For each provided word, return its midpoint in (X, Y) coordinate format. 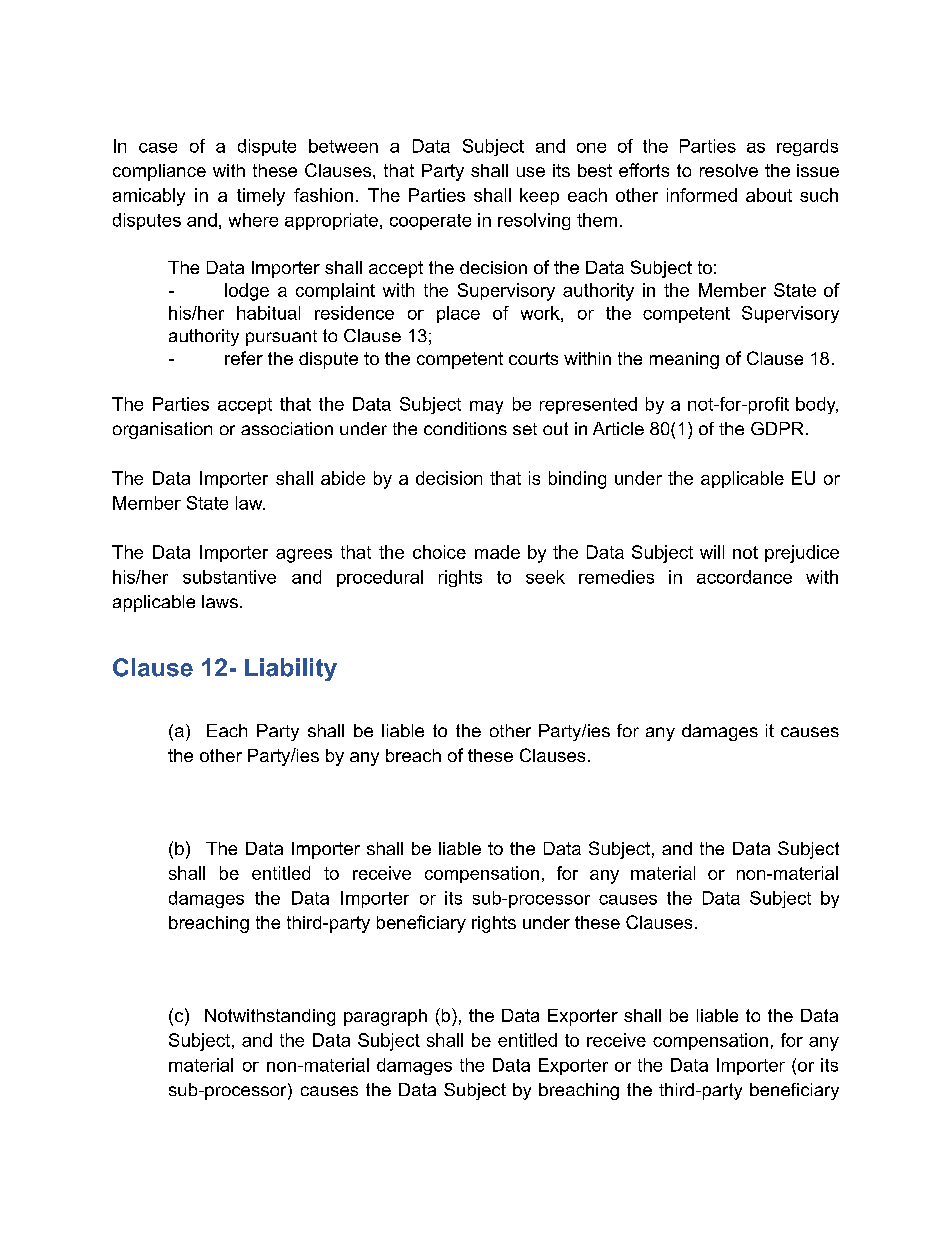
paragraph (385, 1017)
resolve (729, 170)
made (497, 552)
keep (539, 196)
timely (261, 197)
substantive (229, 577)
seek (545, 577)
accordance (744, 577)
